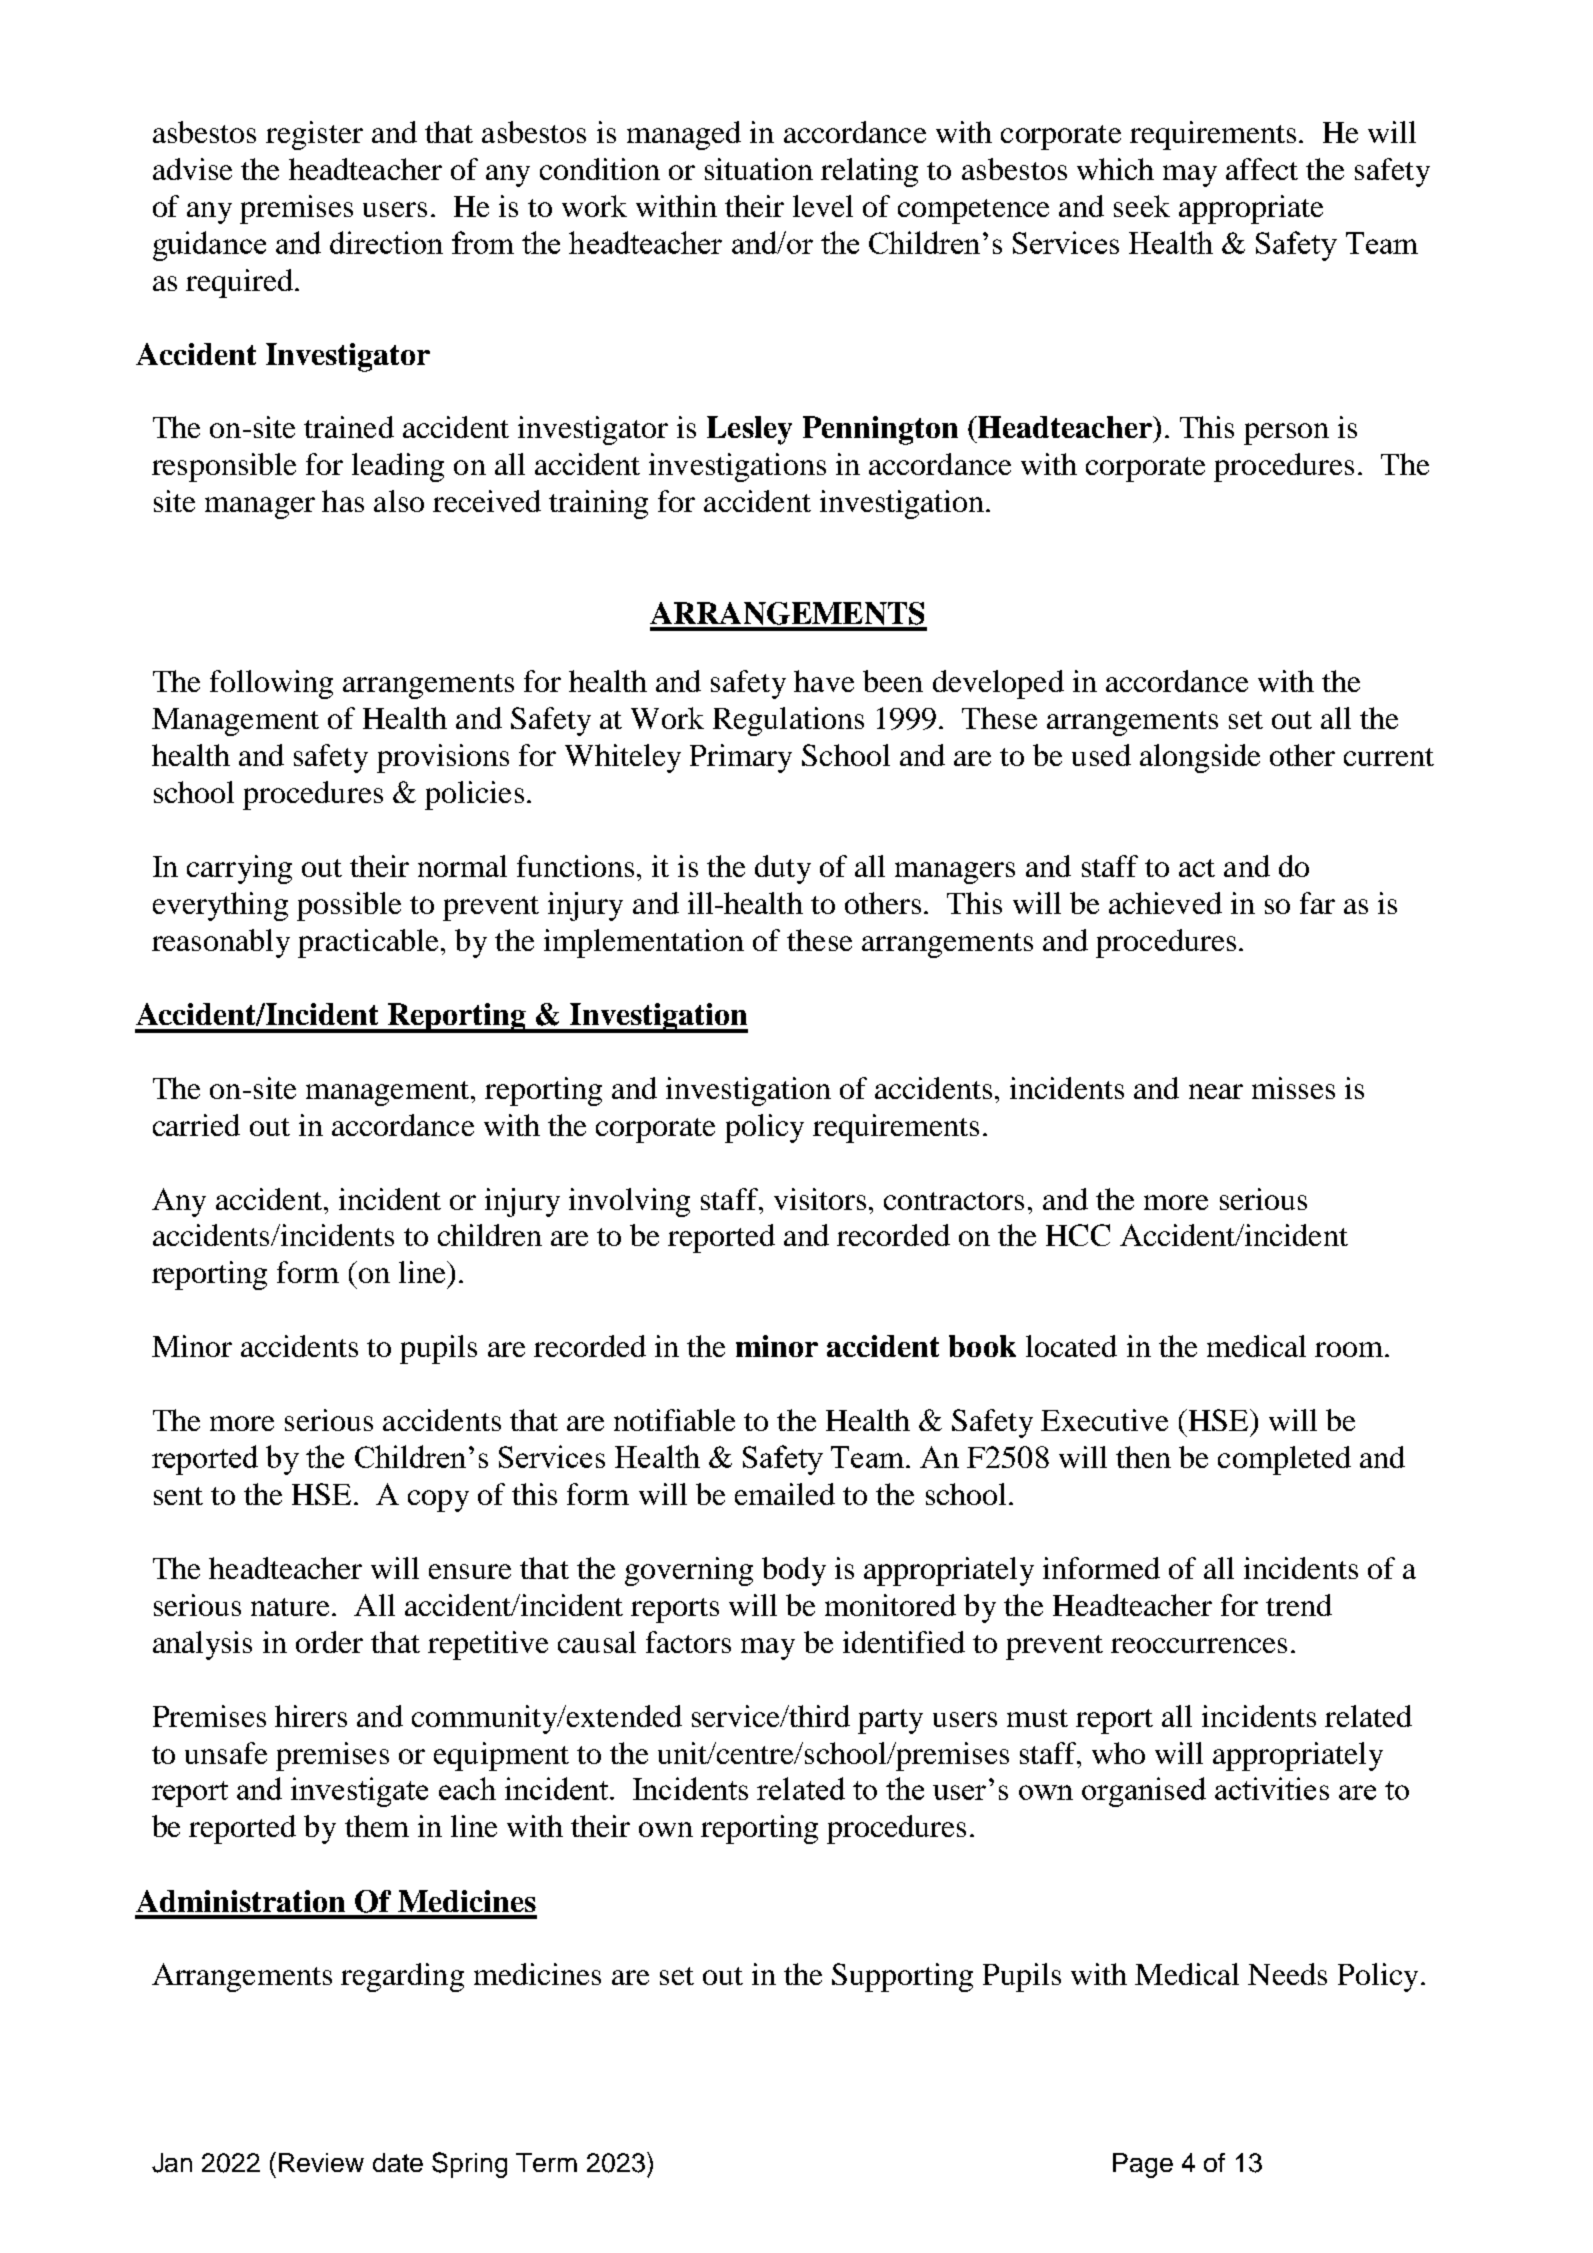  I want to click on carried, so click(196, 1125).
